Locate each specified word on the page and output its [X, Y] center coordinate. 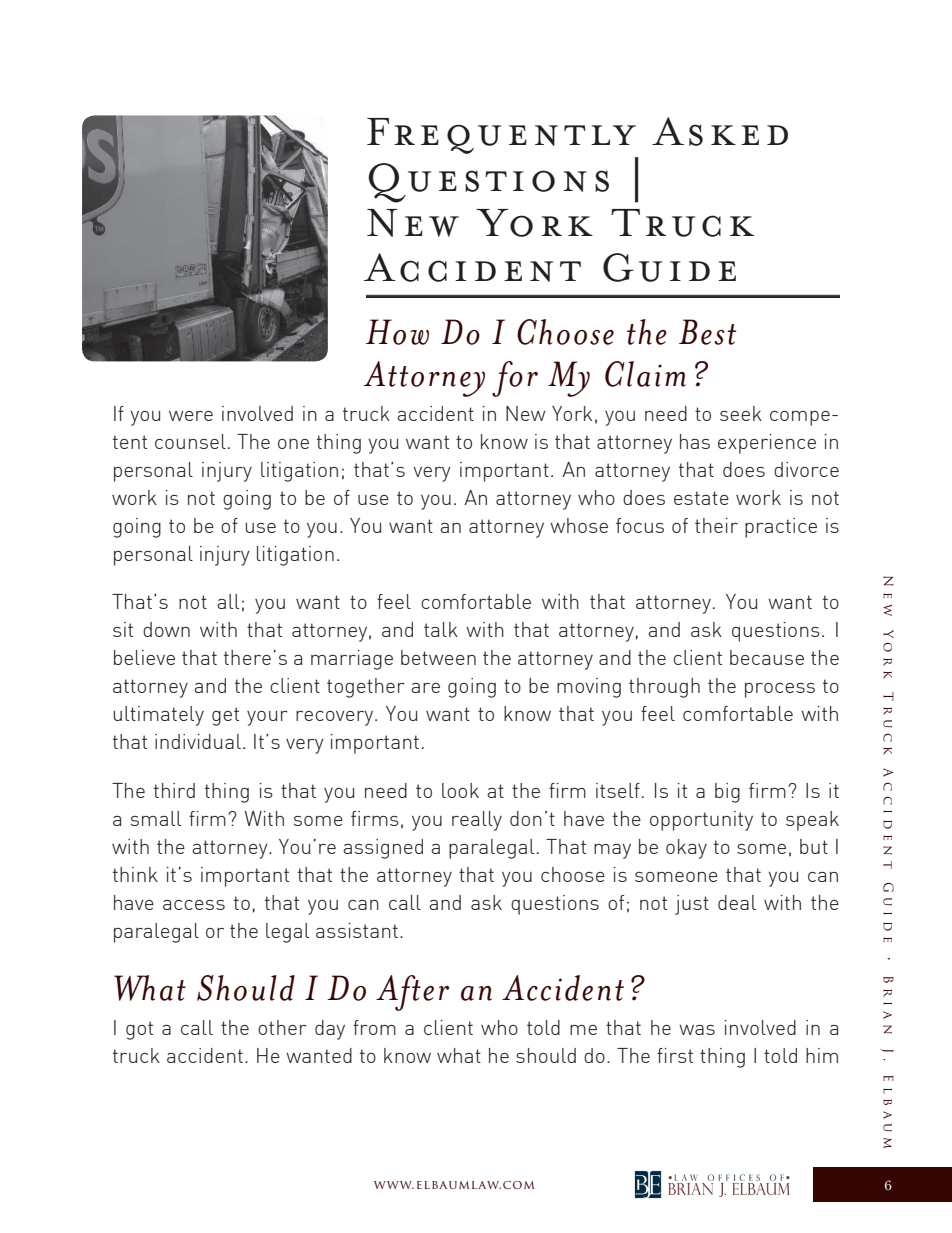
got [139, 1030]
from [374, 1027]
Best [707, 332]
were [191, 416]
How [397, 332]
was [697, 1030]
